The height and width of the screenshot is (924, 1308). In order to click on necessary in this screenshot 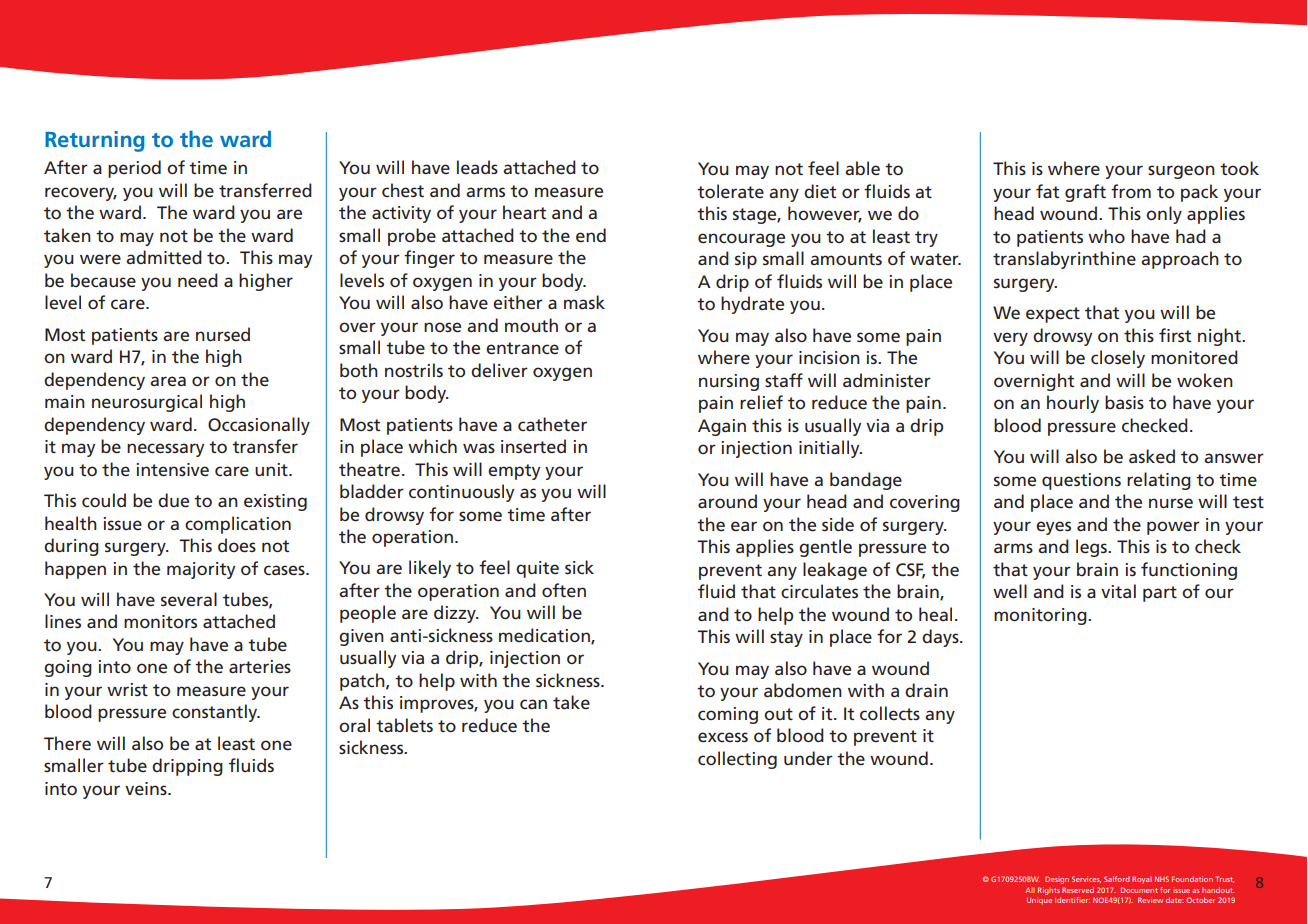, I will do `click(165, 450)`.
